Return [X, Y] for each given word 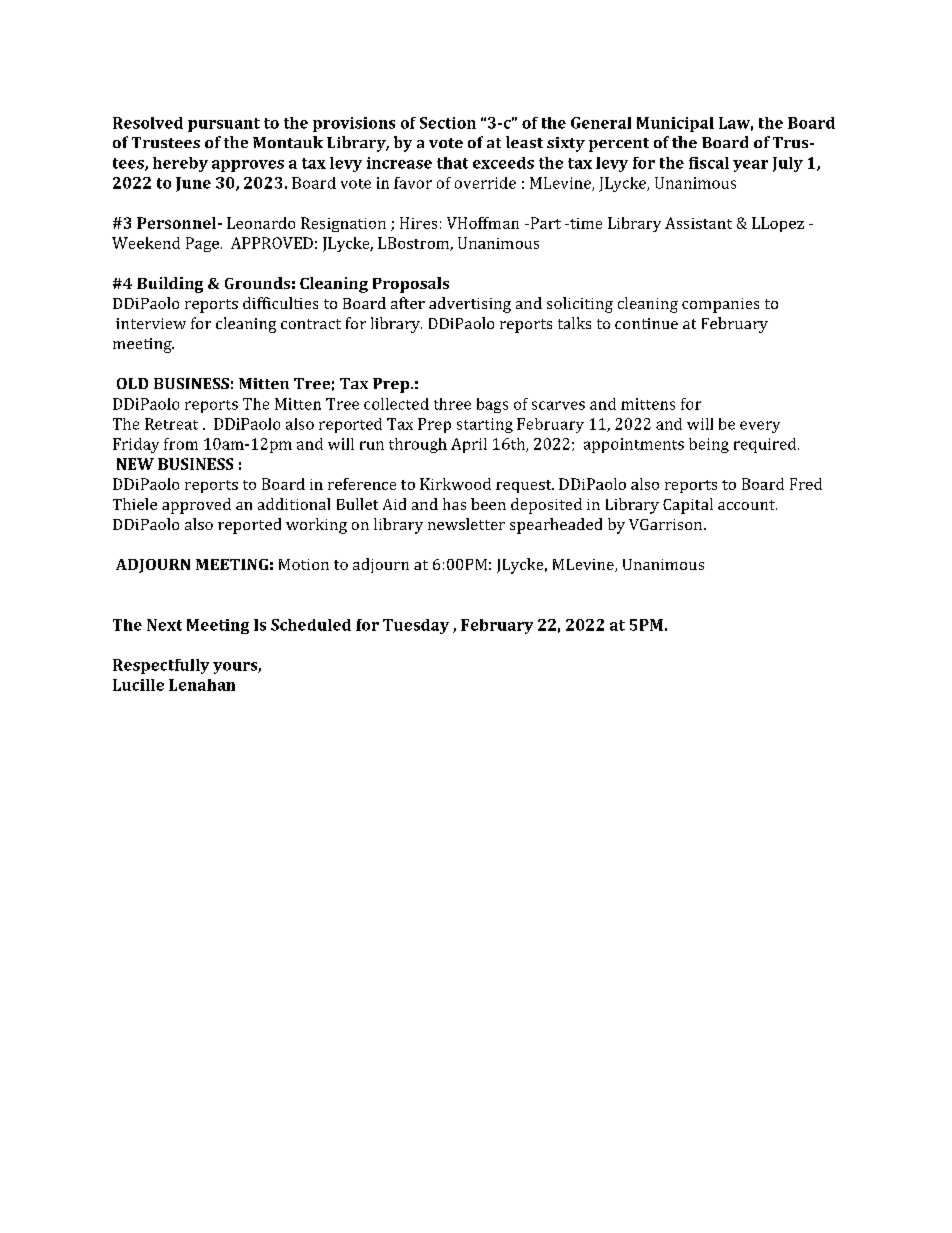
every [760, 427]
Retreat [171, 424]
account [747, 505]
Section [448, 123]
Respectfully [161, 666]
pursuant [224, 125]
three [452, 404]
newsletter [466, 524]
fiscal [709, 163]
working [316, 526]
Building [170, 285]
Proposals [411, 285]
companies [720, 305]
